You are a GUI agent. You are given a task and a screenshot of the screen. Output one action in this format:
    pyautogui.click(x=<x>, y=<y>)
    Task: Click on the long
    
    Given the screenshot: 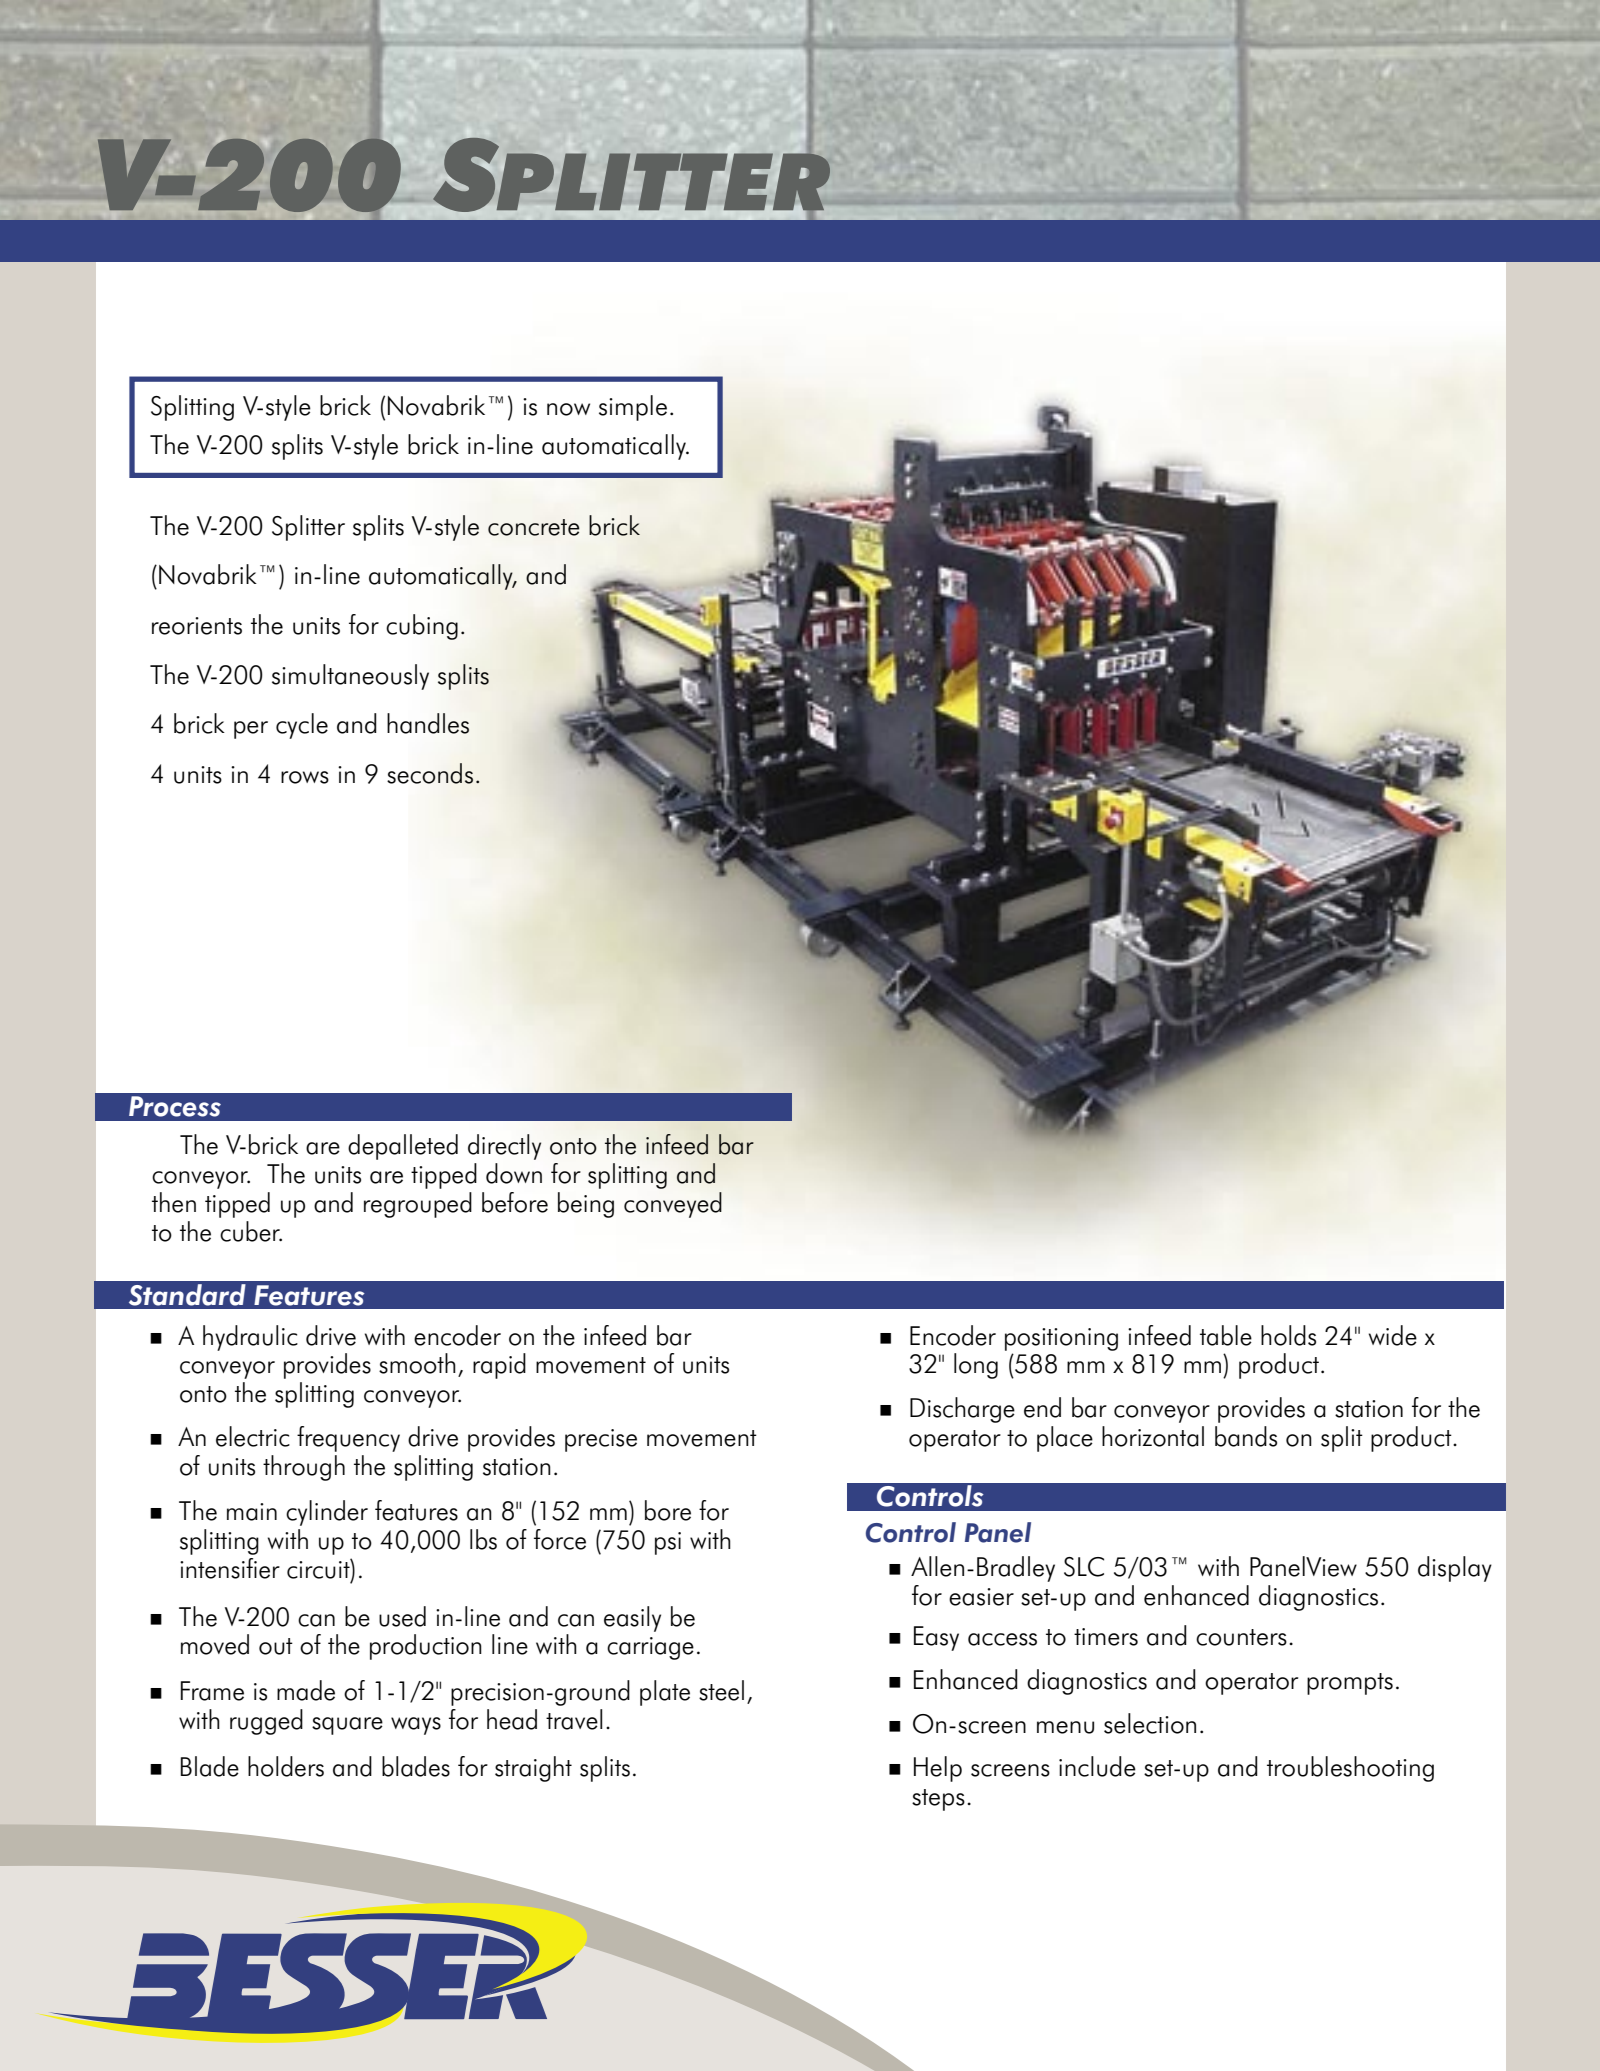 What is the action you would take?
    pyautogui.click(x=976, y=1366)
